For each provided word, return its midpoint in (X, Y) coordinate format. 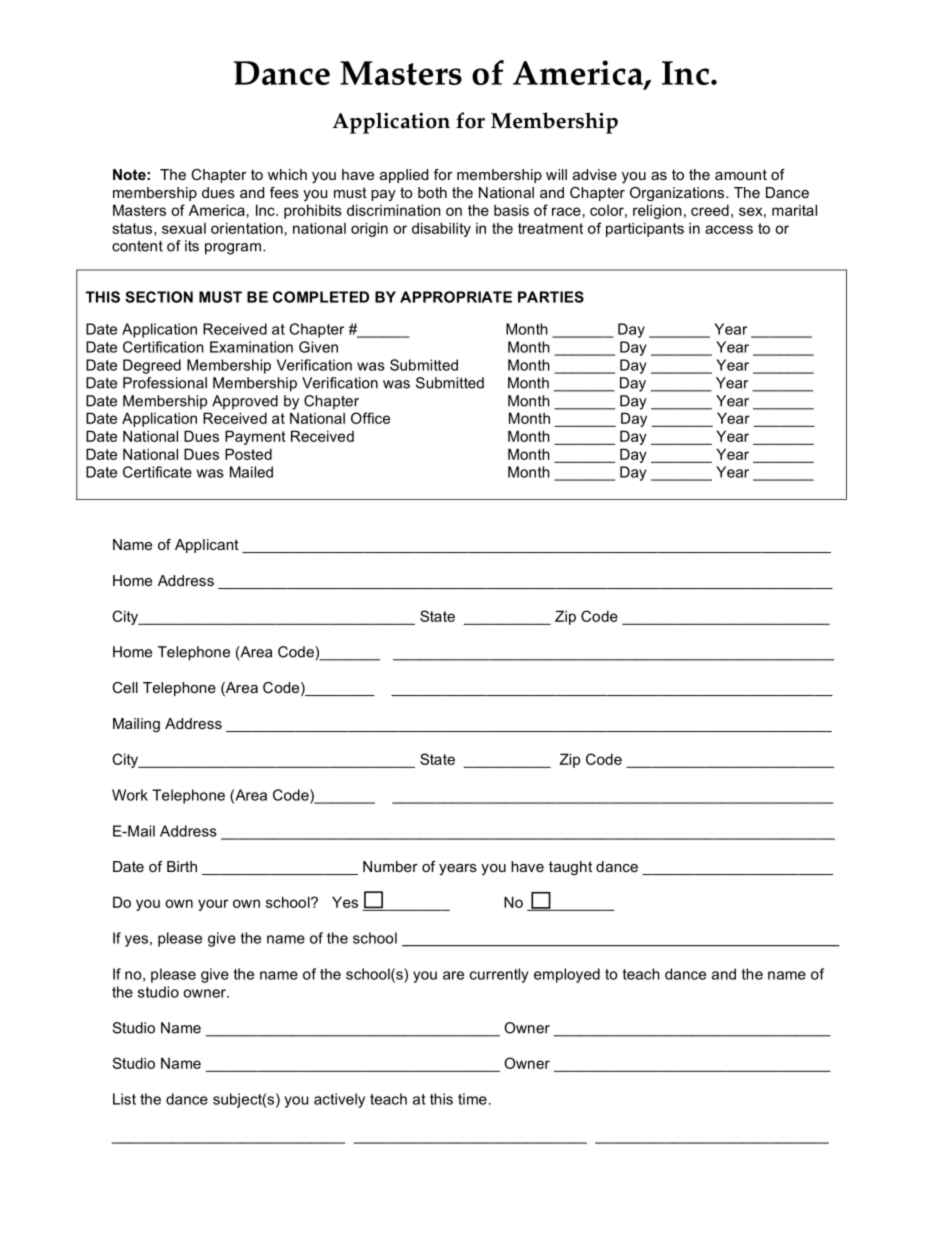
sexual (184, 228)
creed (710, 210)
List (124, 1099)
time (472, 1099)
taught (570, 868)
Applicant (207, 546)
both (432, 192)
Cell (125, 687)
